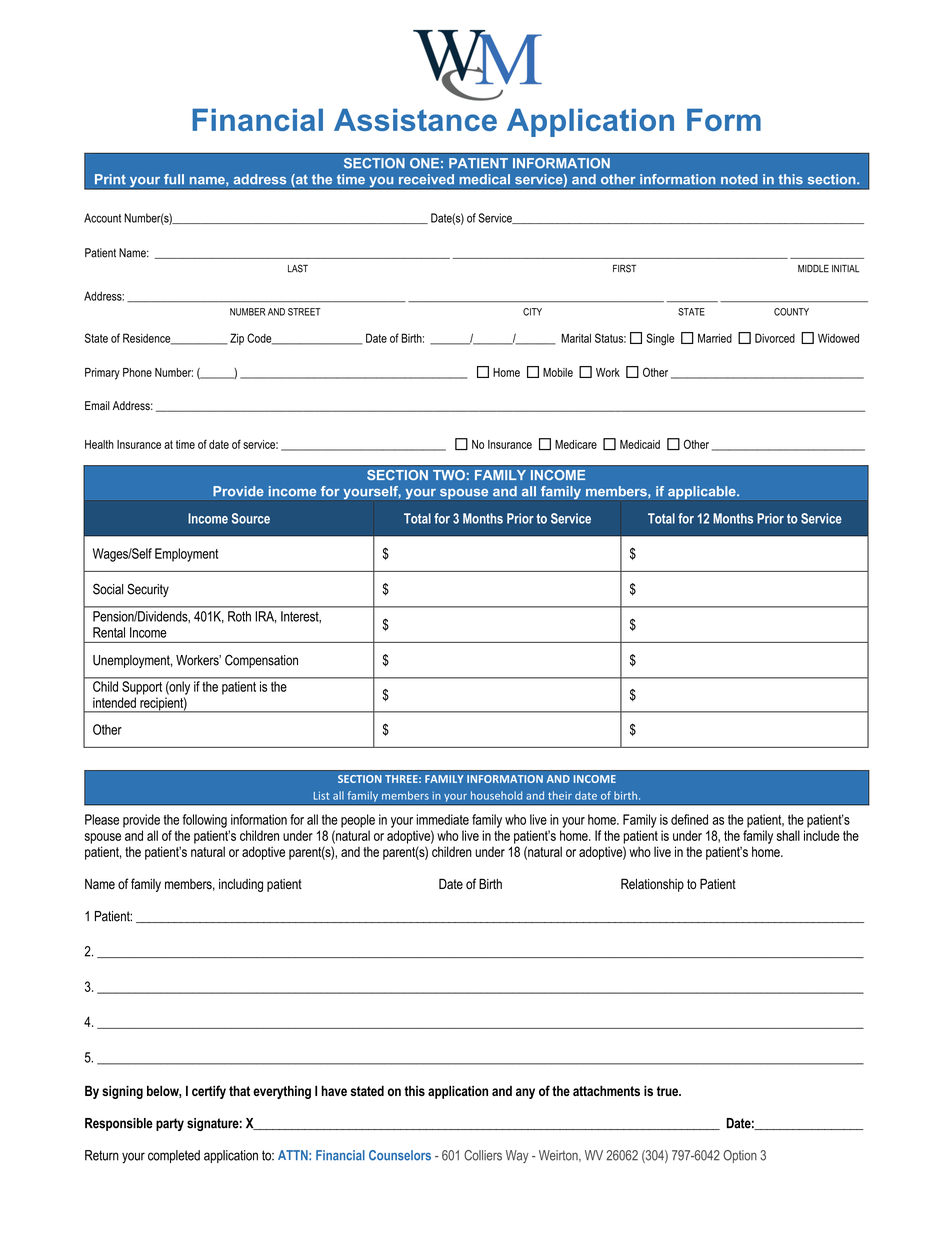  I want to click on including, so click(241, 885).
